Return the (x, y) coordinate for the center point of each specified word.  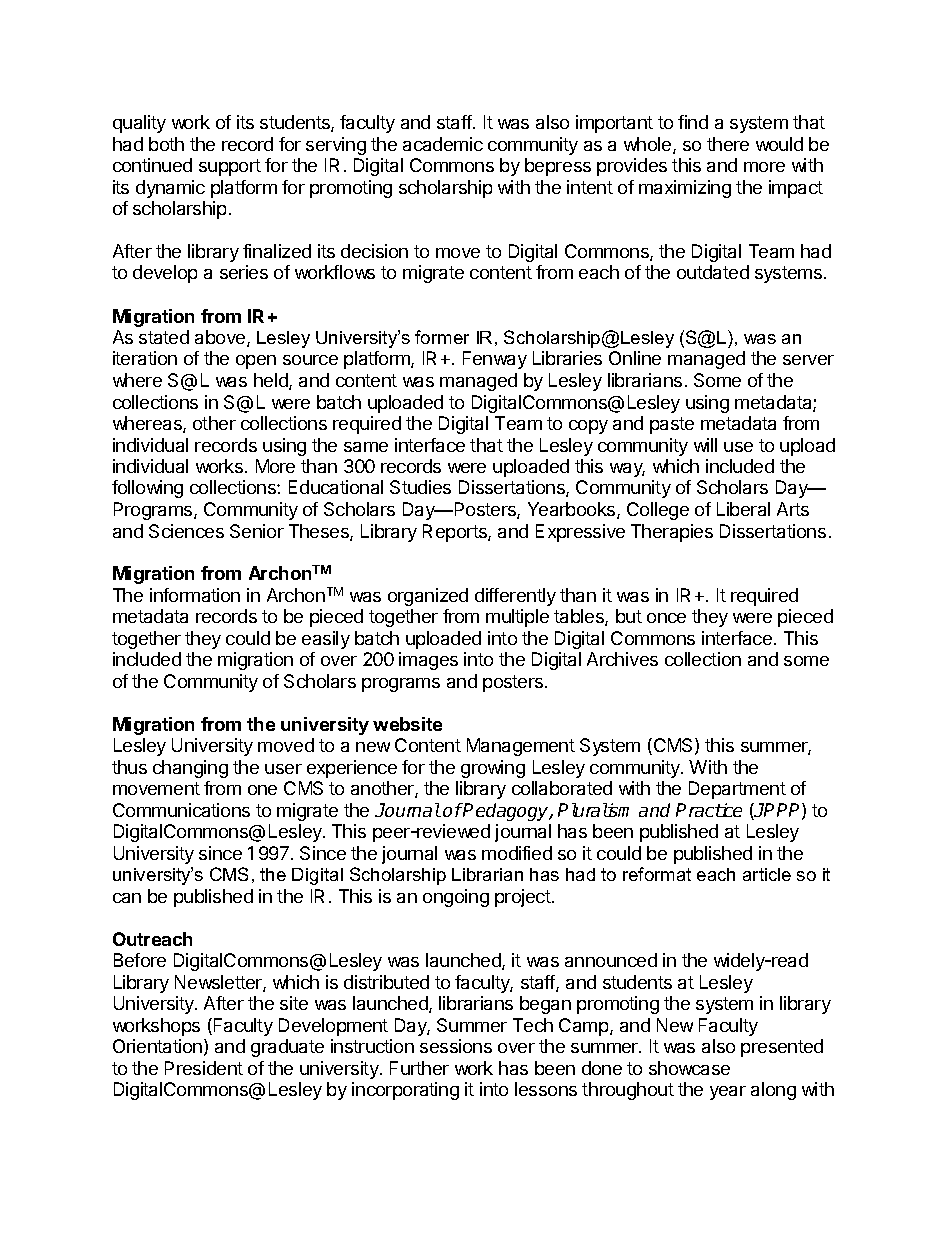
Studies (420, 487)
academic (443, 144)
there (728, 144)
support (230, 167)
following (147, 489)
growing (493, 769)
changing (190, 769)
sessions (456, 1046)
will (705, 445)
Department (737, 790)
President (204, 1068)
